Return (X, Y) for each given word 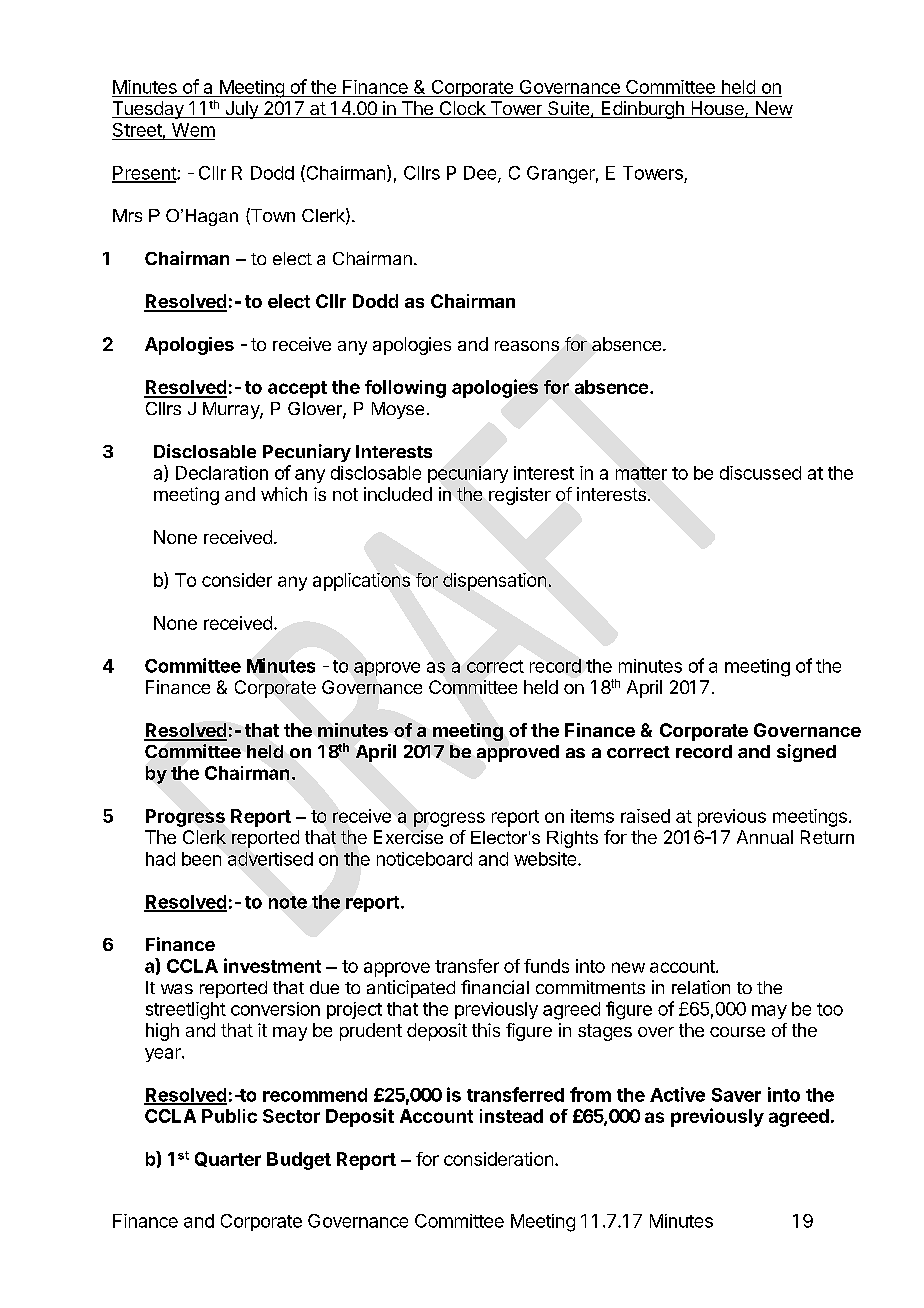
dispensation (494, 582)
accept (297, 389)
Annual (765, 837)
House (717, 109)
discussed (760, 473)
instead (511, 1116)
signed (806, 753)
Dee (481, 174)
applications (361, 582)
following (405, 389)
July (241, 110)
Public (229, 1116)
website (545, 859)
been (201, 859)
